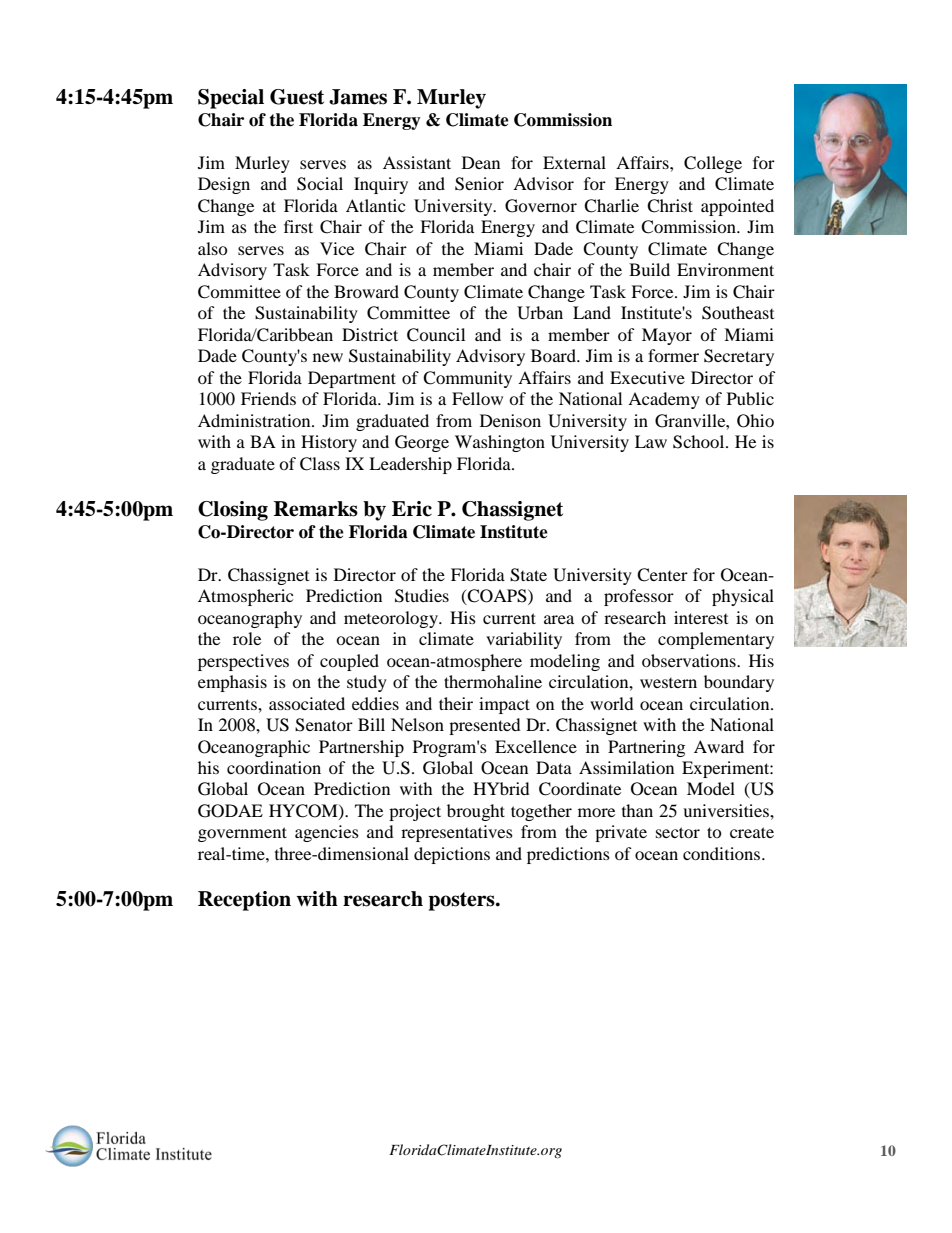  I want to click on College, so click(713, 164).
